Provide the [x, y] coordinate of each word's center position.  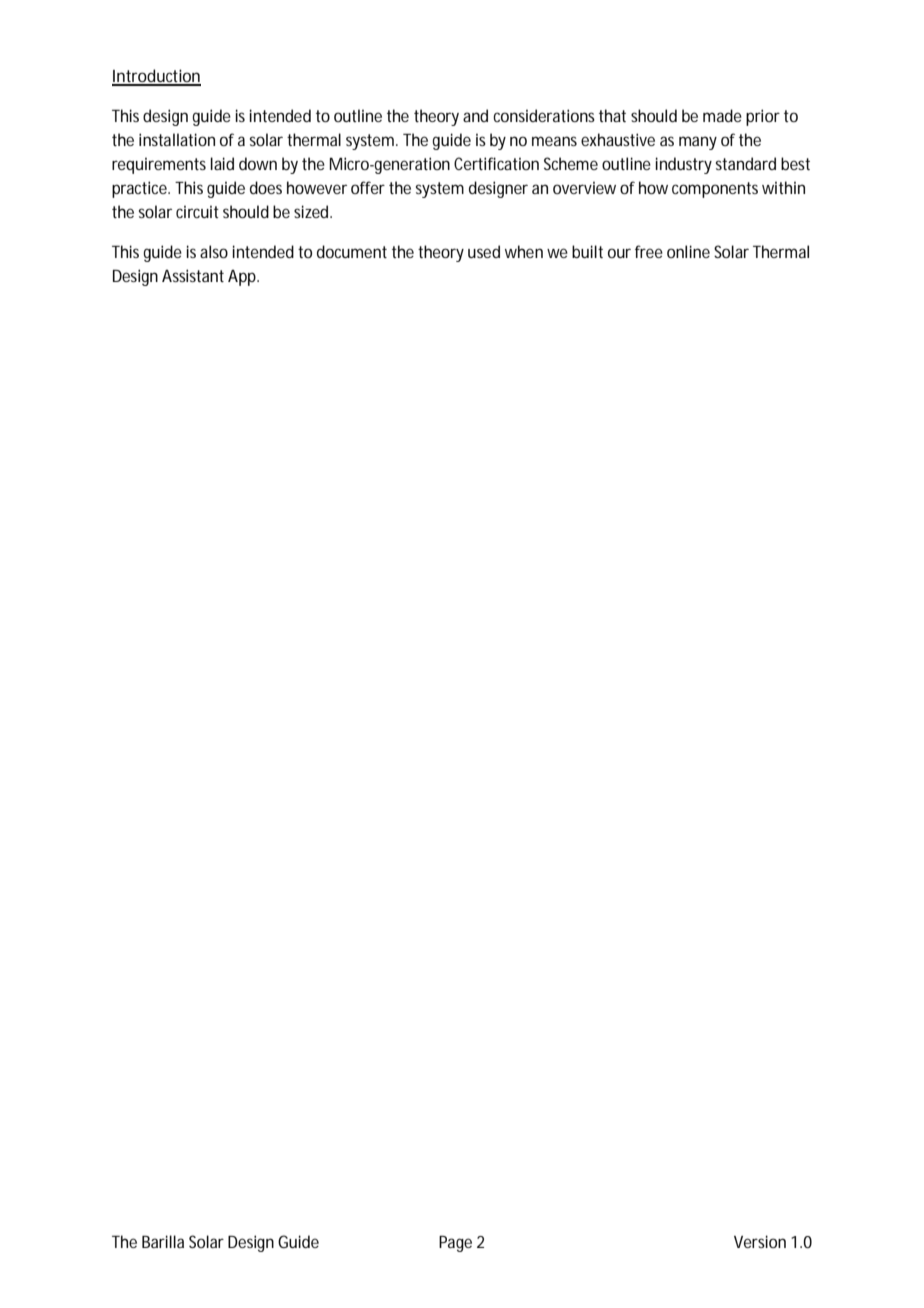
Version [760, 1241]
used [484, 251]
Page [455, 1244]
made [722, 115]
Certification [496, 163]
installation [177, 139]
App [242, 278]
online [688, 251]
